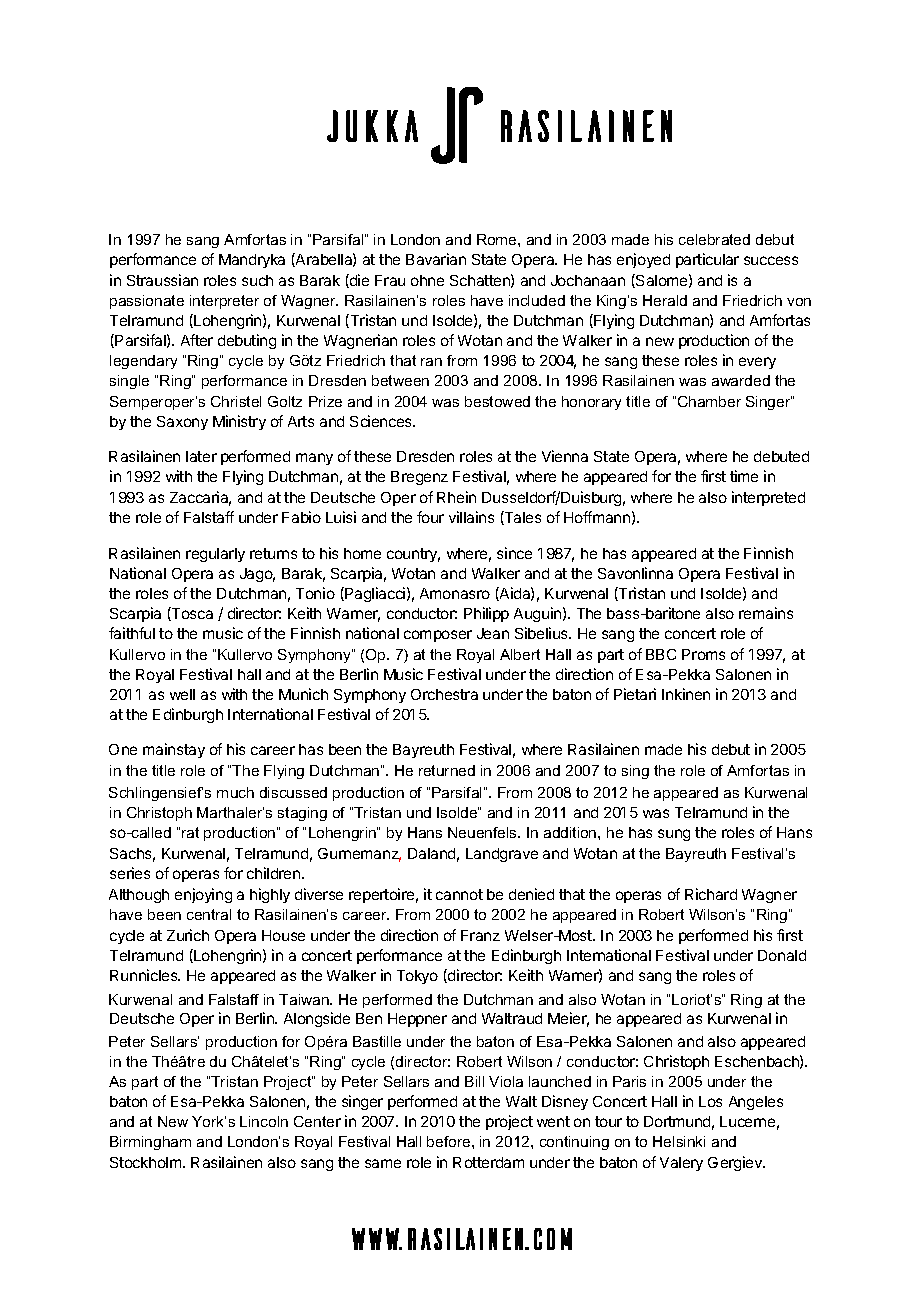 The width and height of the screenshot is (924, 1307). I want to click on Helsinki, so click(679, 1141).
